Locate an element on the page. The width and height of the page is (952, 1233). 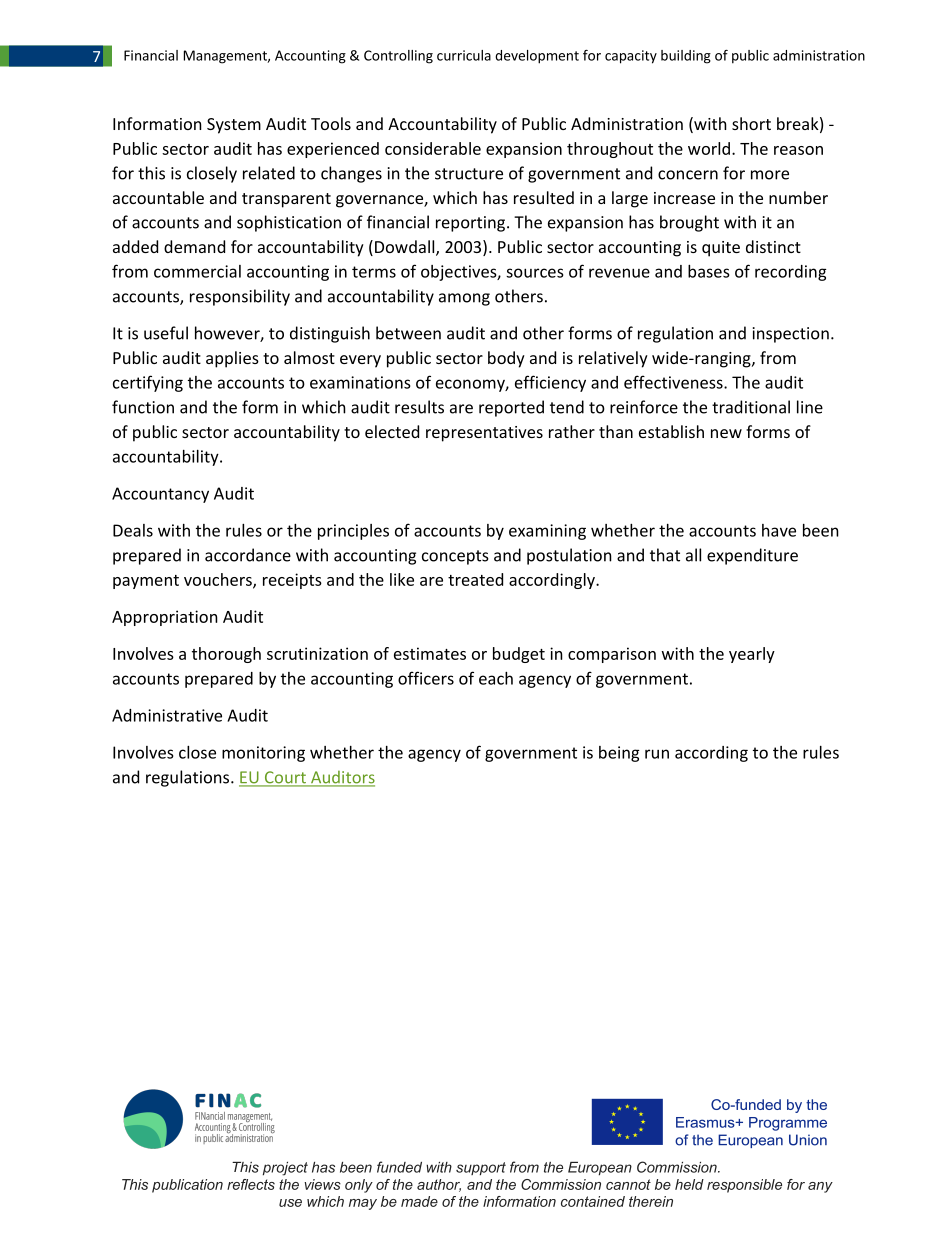
being is located at coordinates (619, 754).
